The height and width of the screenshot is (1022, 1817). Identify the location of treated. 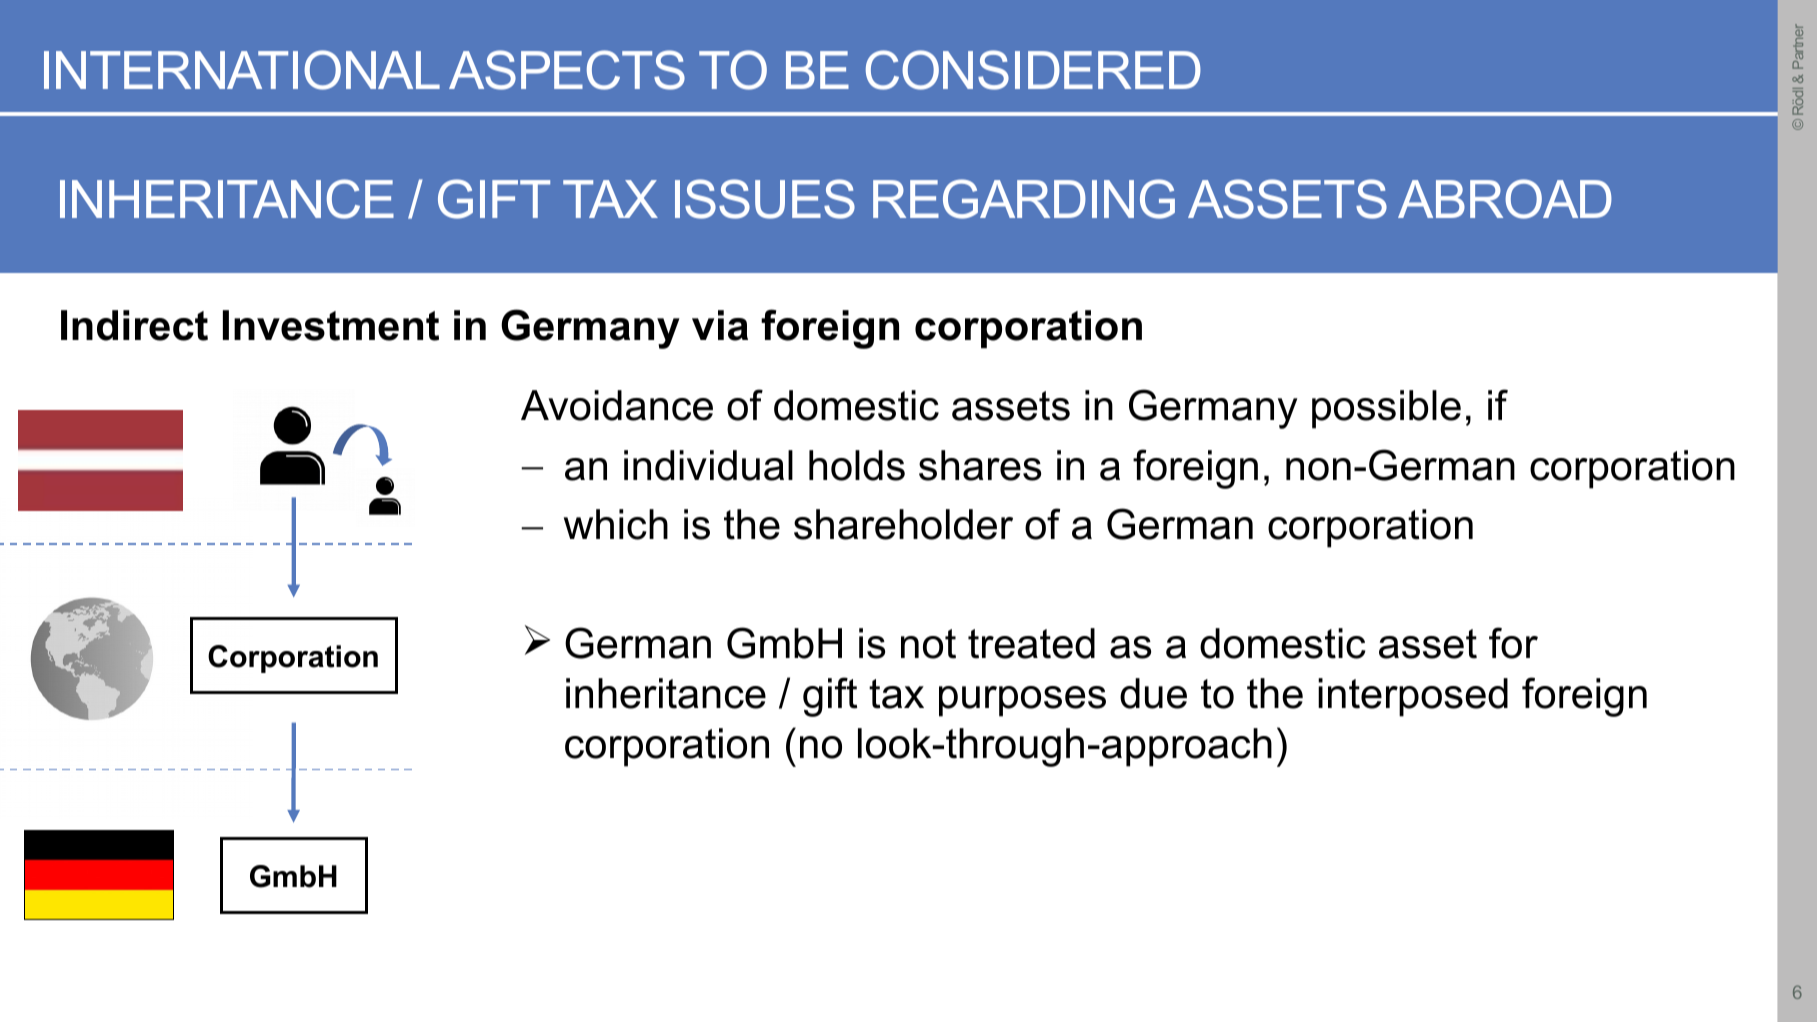
(1031, 643).
